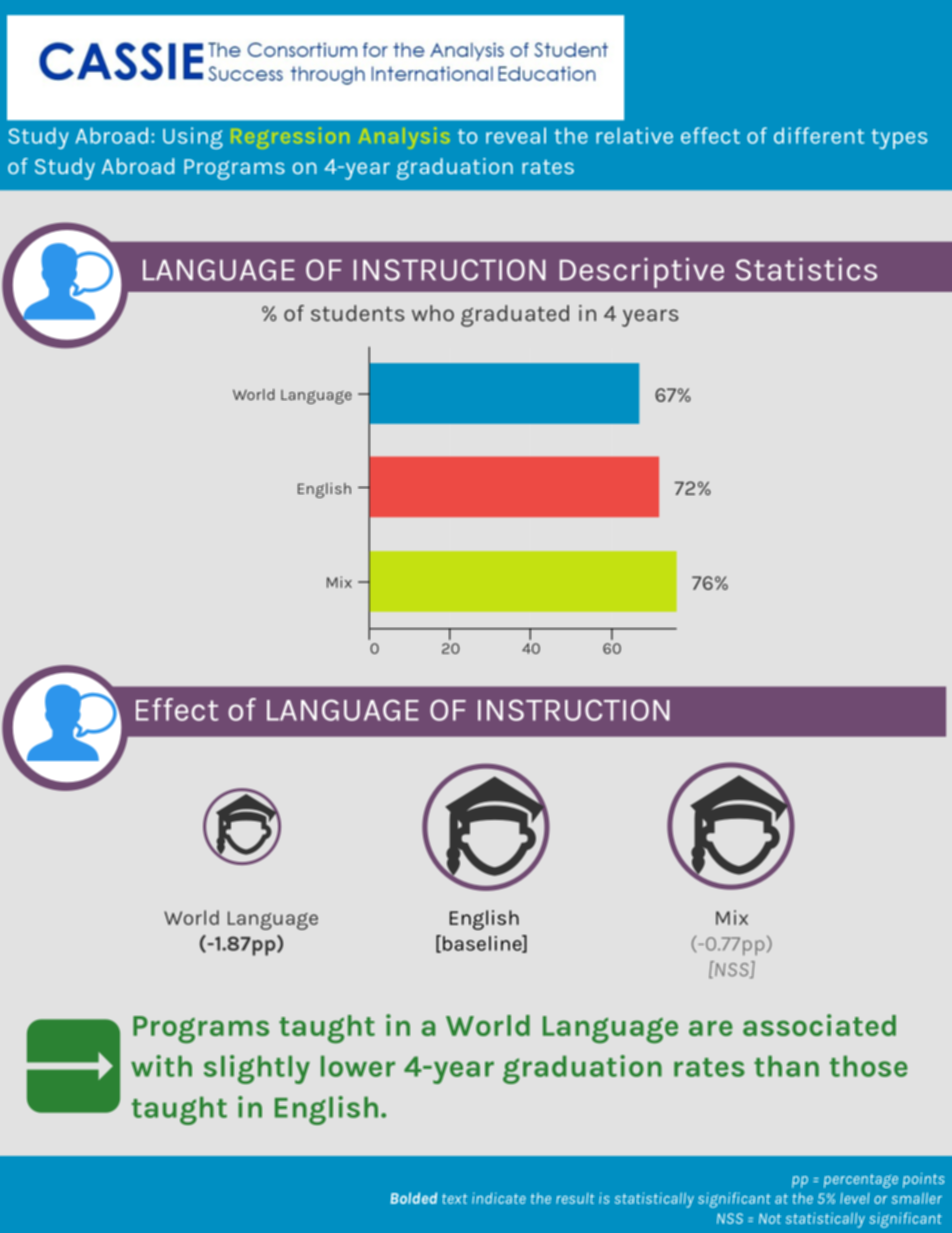  What do you see at coordinates (433, 313) in the page?
I see `who` at bounding box center [433, 313].
